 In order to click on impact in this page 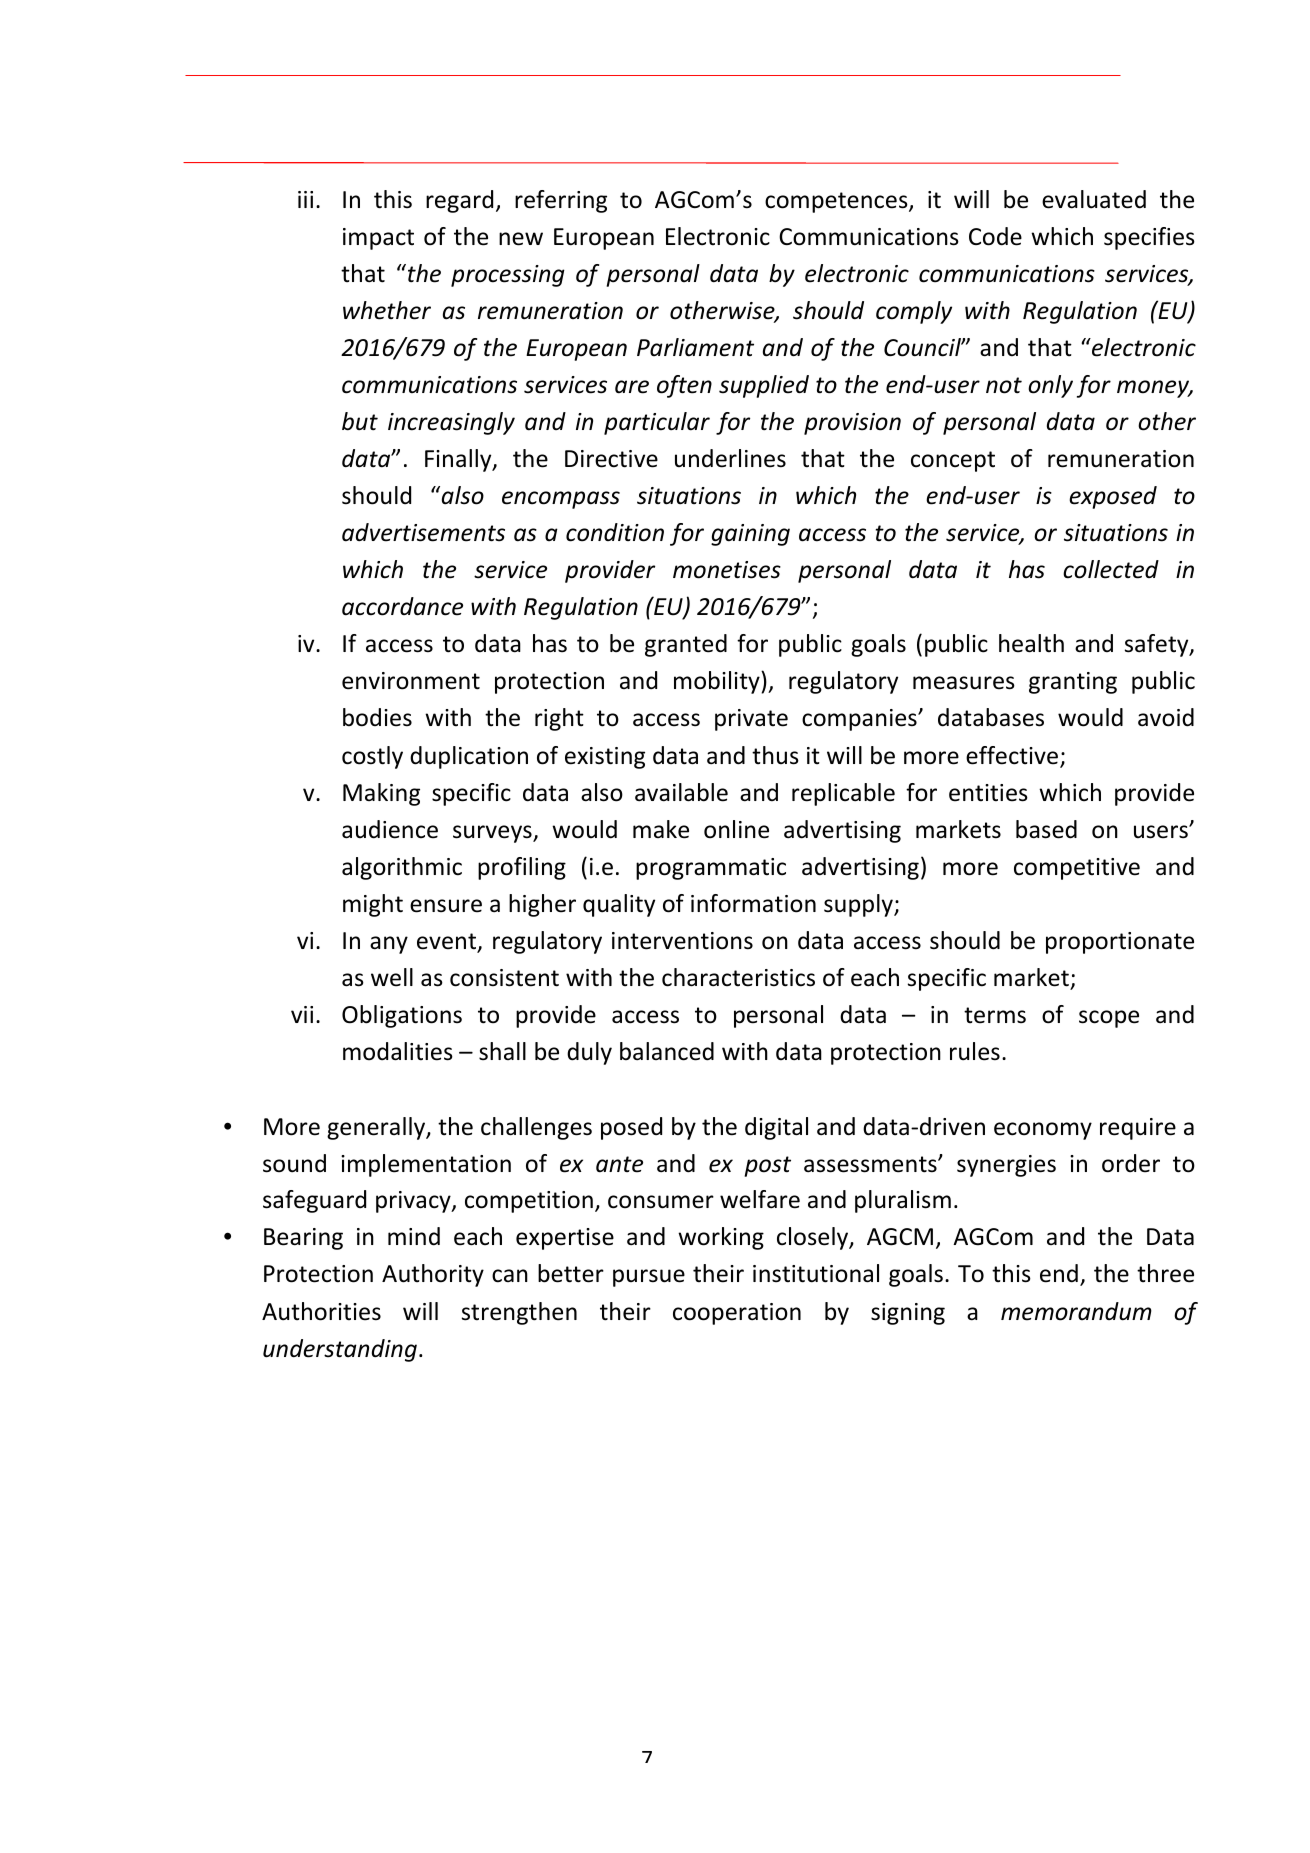, I will do `click(378, 239)`.
